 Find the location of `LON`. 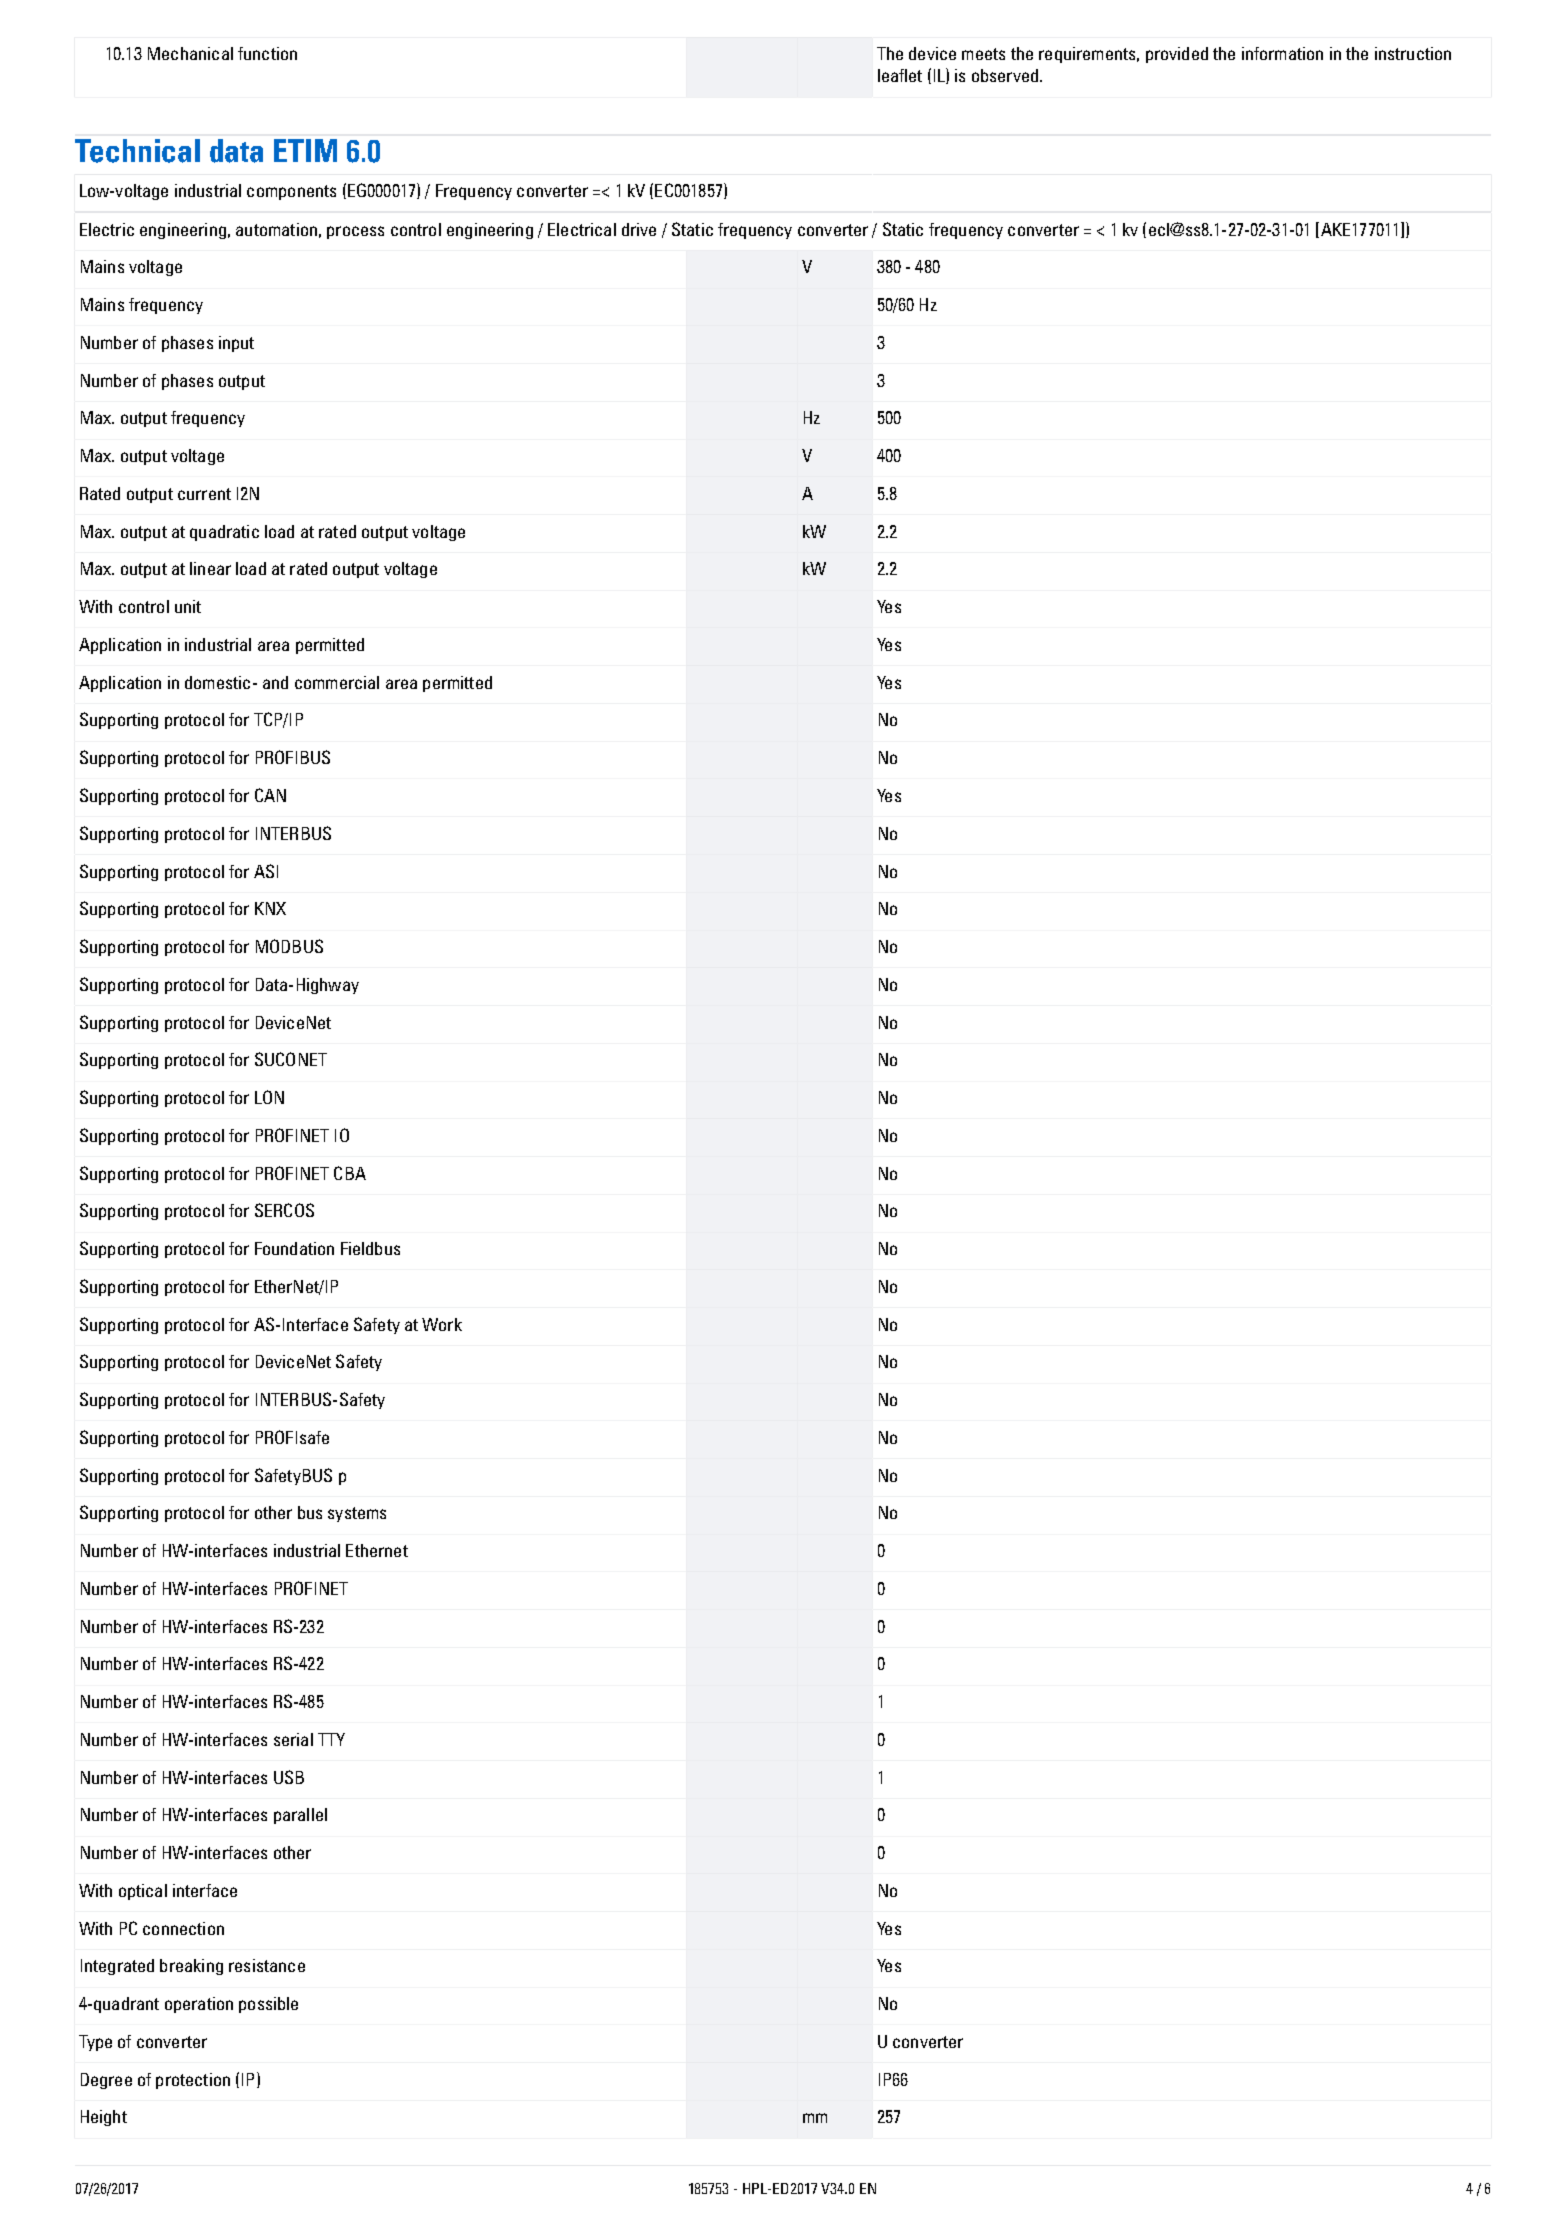

LON is located at coordinates (269, 1097).
